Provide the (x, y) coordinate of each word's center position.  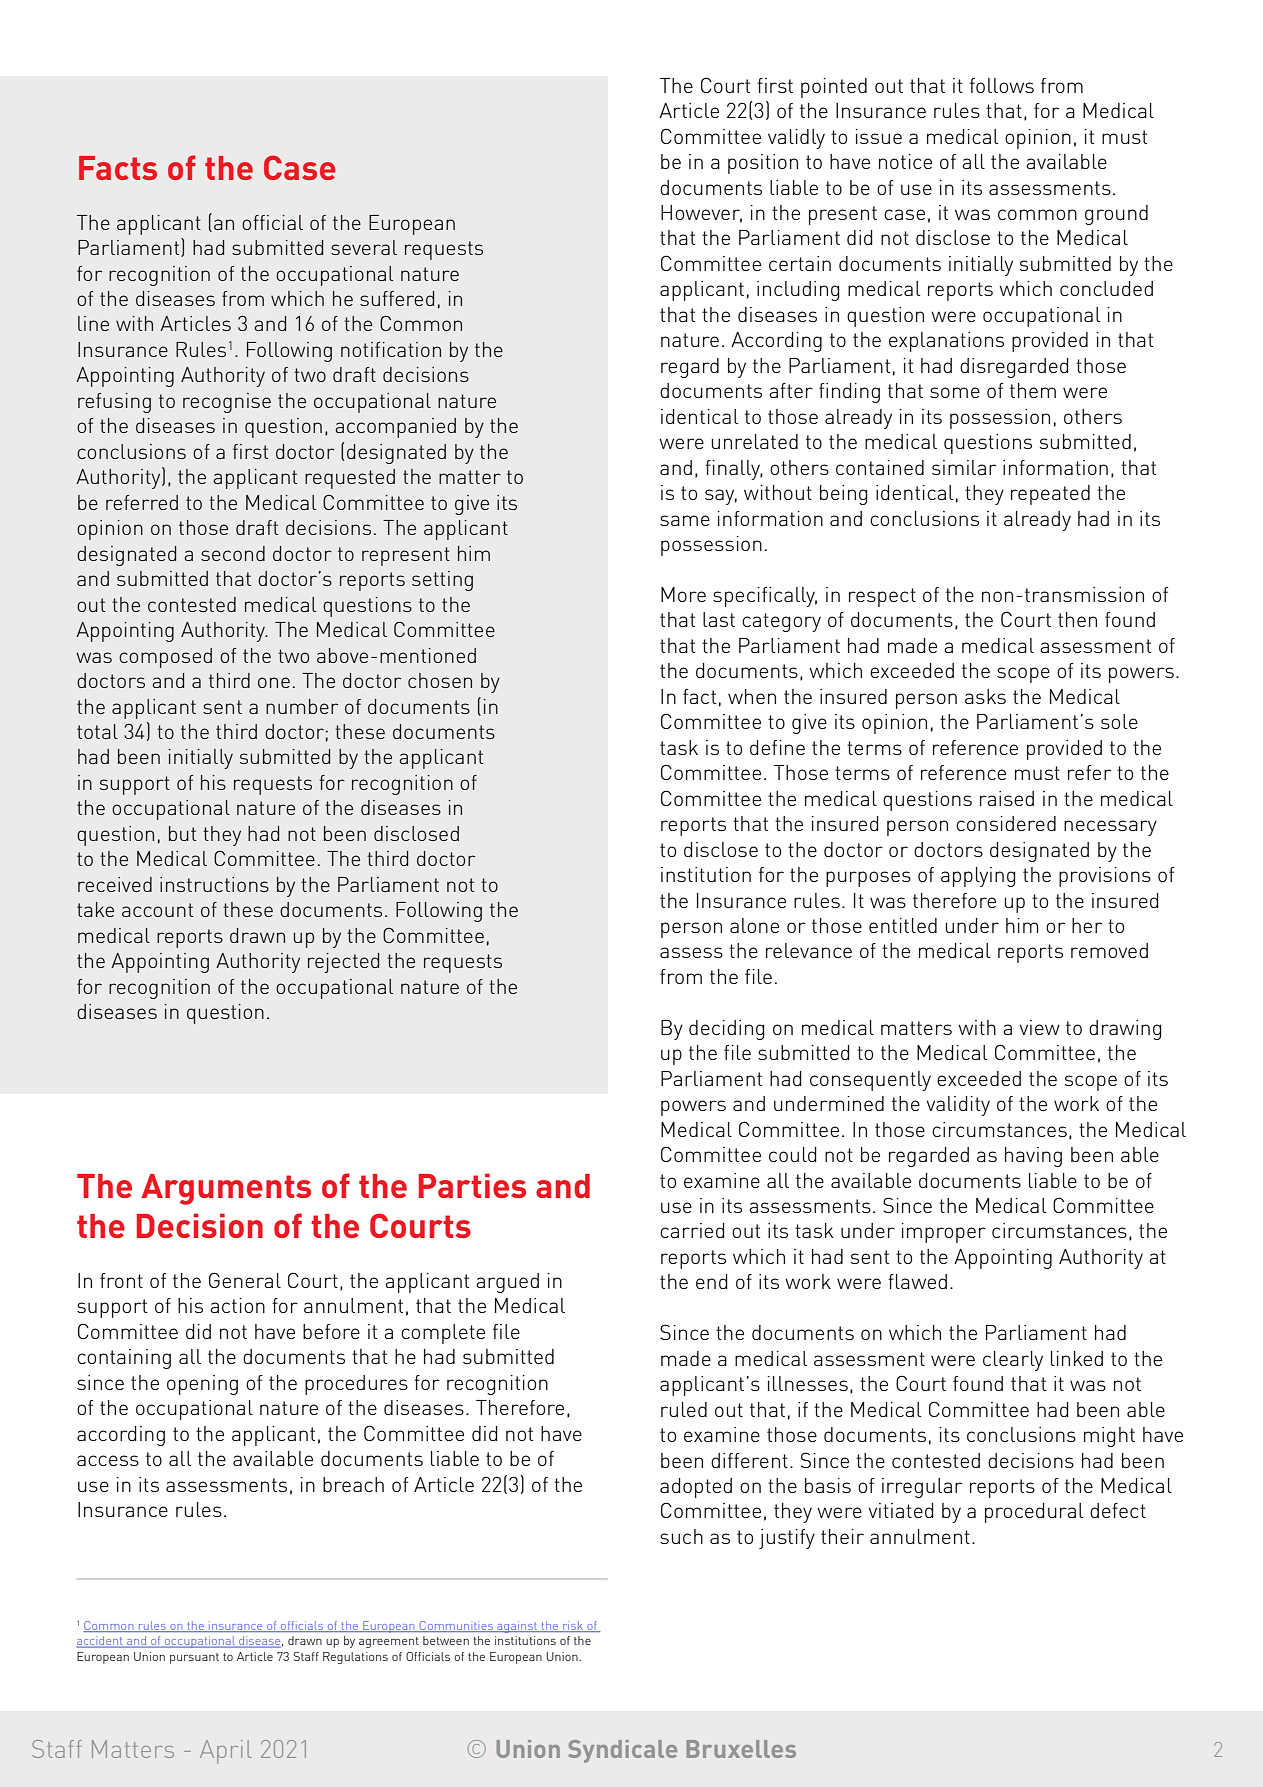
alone (754, 925)
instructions (214, 884)
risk (573, 1626)
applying (978, 877)
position (763, 164)
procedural (1034, 1513)
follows (1002, 85)
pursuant (194, 1658)
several (364, 247)
